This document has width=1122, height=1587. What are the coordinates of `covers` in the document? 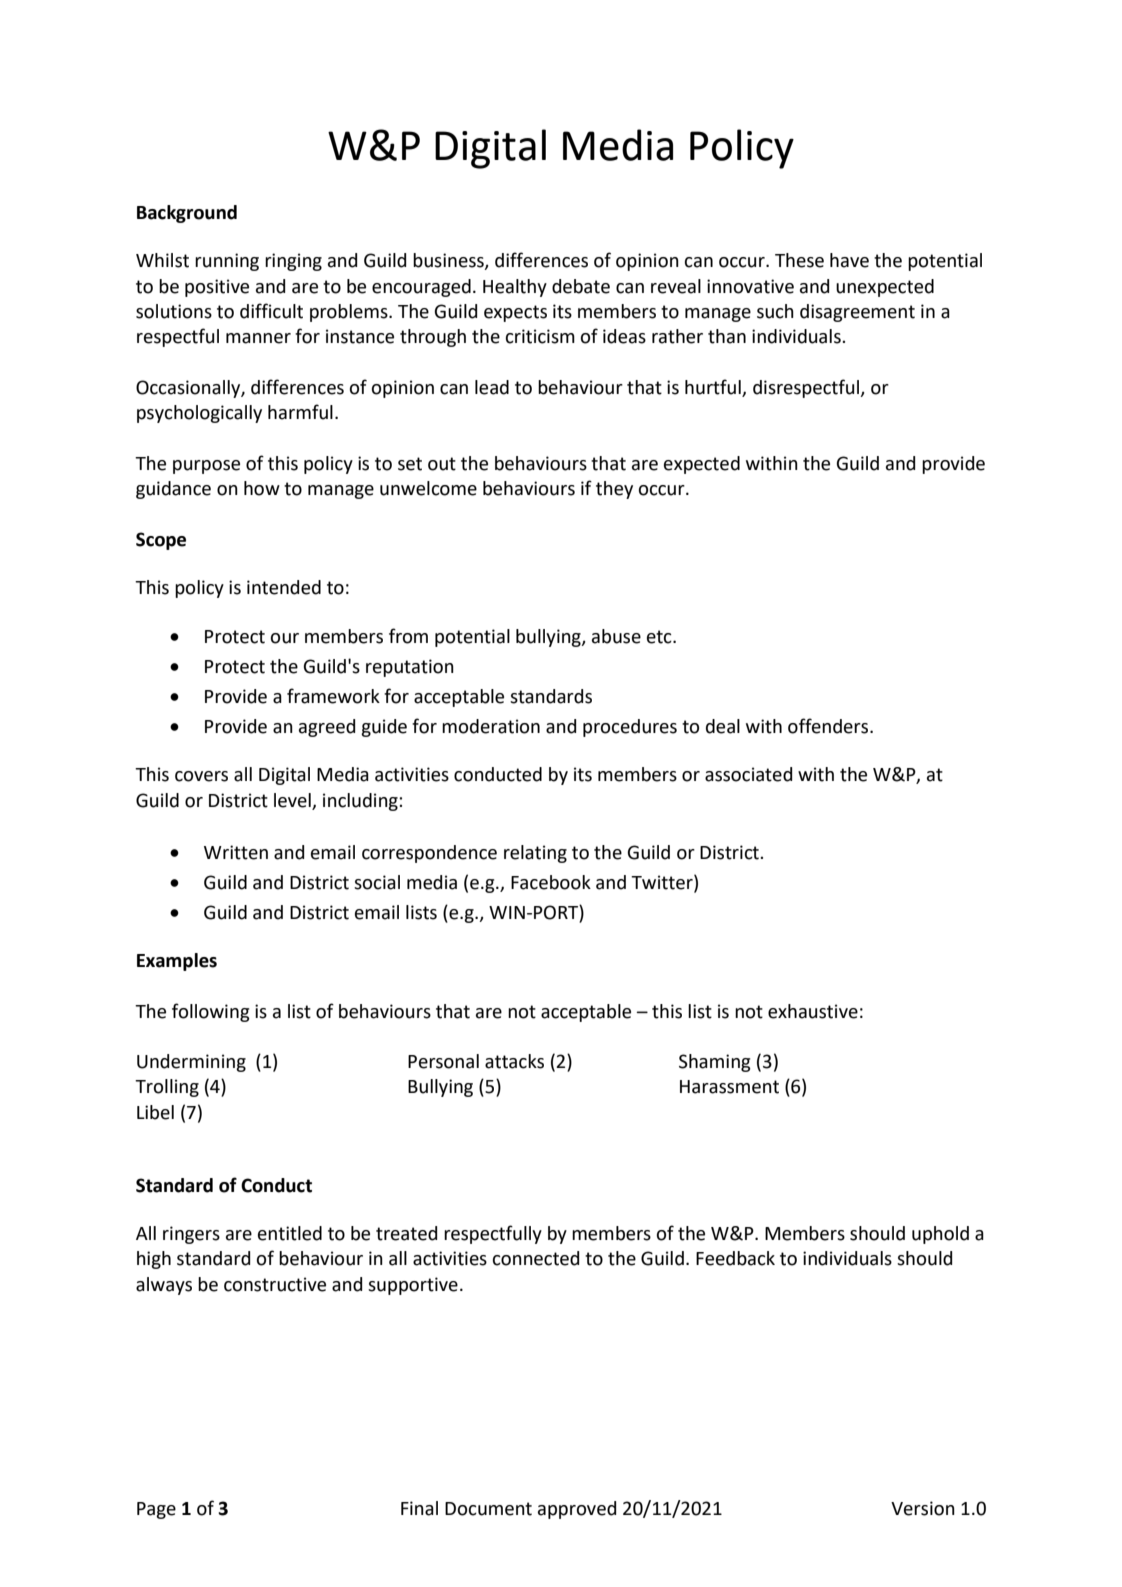 It's located at (201, 776).
